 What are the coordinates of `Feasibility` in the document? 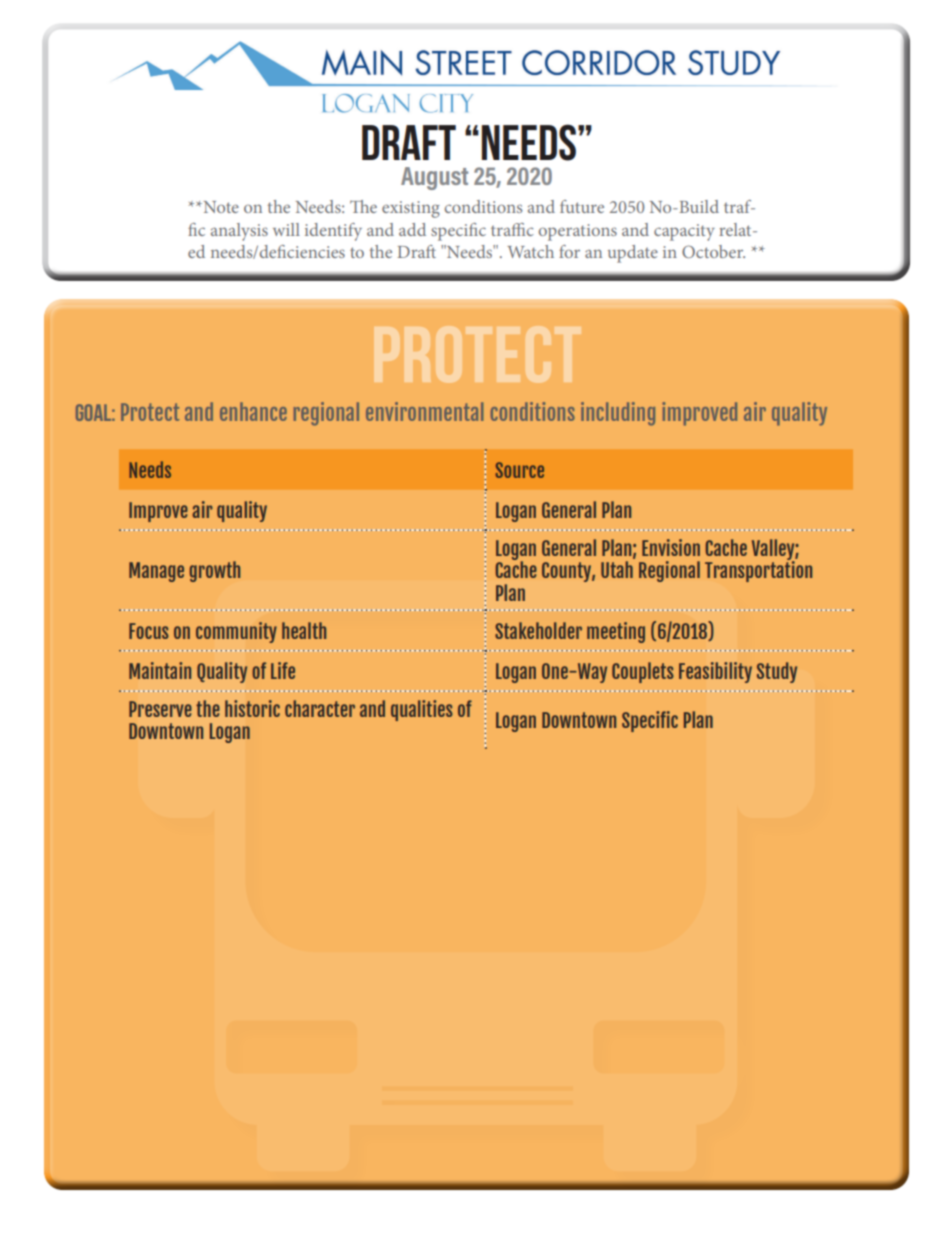 It's located at (715, 672).
